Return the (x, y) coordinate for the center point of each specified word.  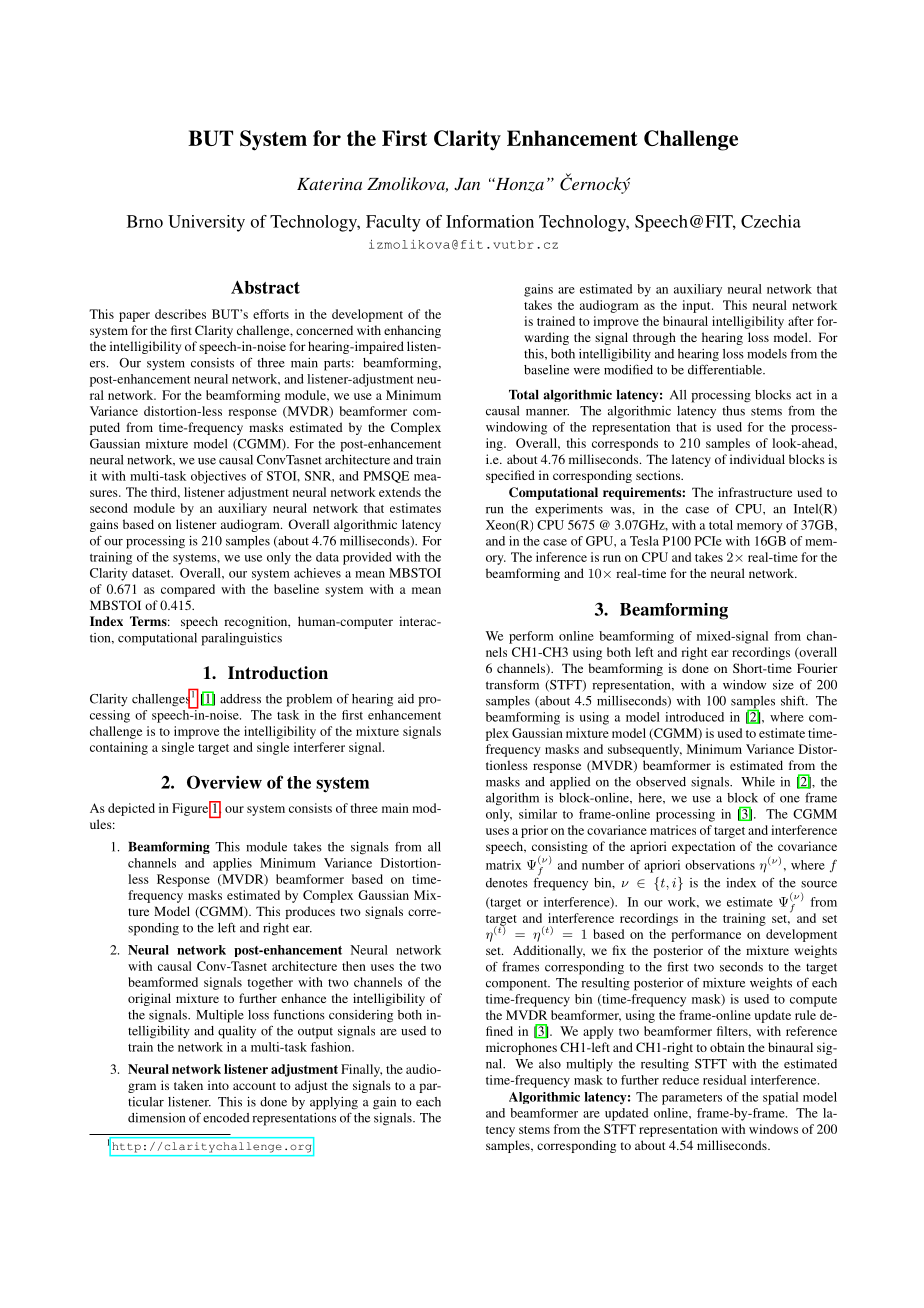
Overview (224, 782)
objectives (218, 477)
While (758, 782)
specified (510, 476)
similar (538, 814)
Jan (467, 184)
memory (760, 528)
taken (188, 1085)
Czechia (771, 221)
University (206, 223)
